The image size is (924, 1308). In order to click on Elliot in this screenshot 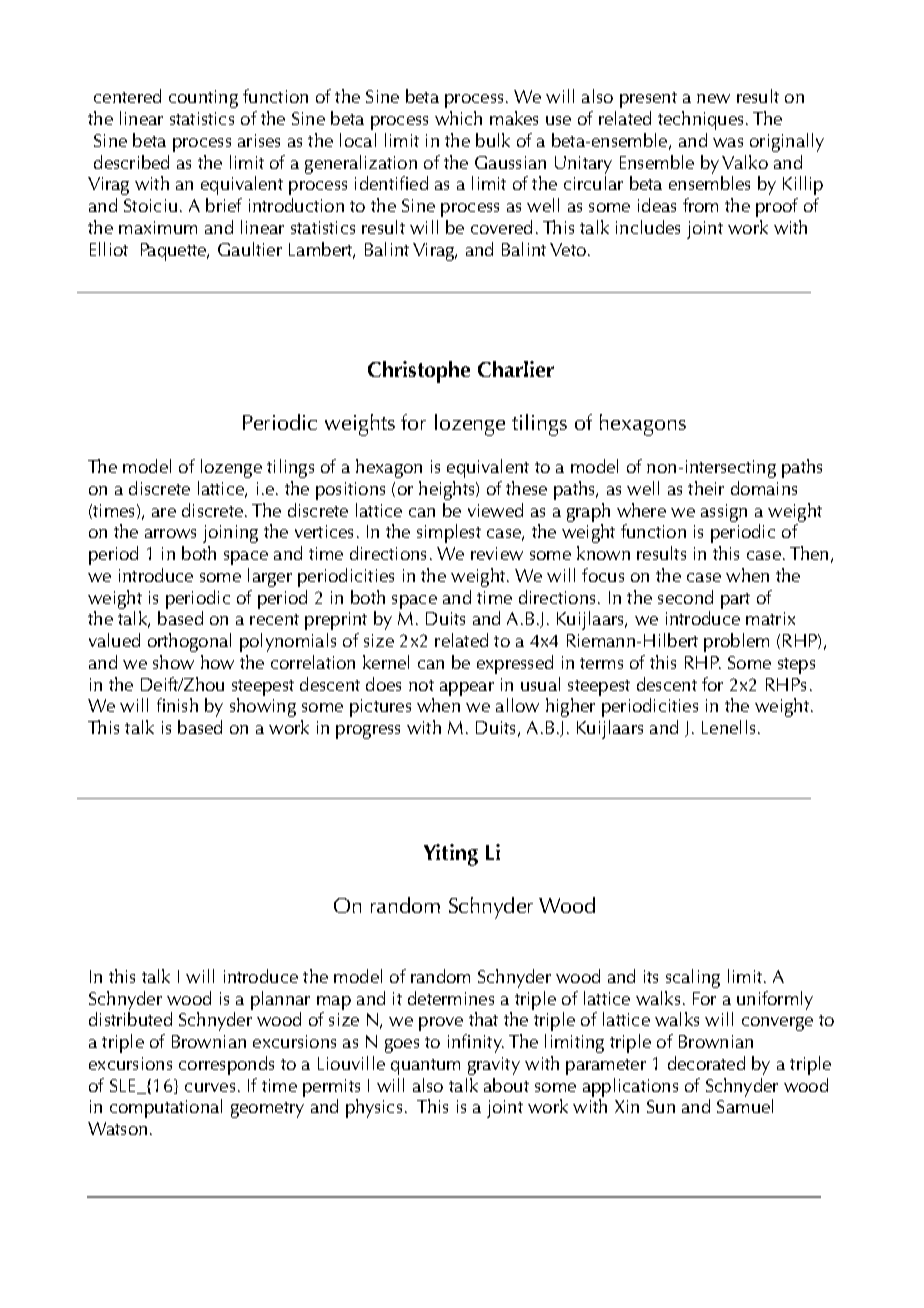, I will do `click(109, 249)`.
